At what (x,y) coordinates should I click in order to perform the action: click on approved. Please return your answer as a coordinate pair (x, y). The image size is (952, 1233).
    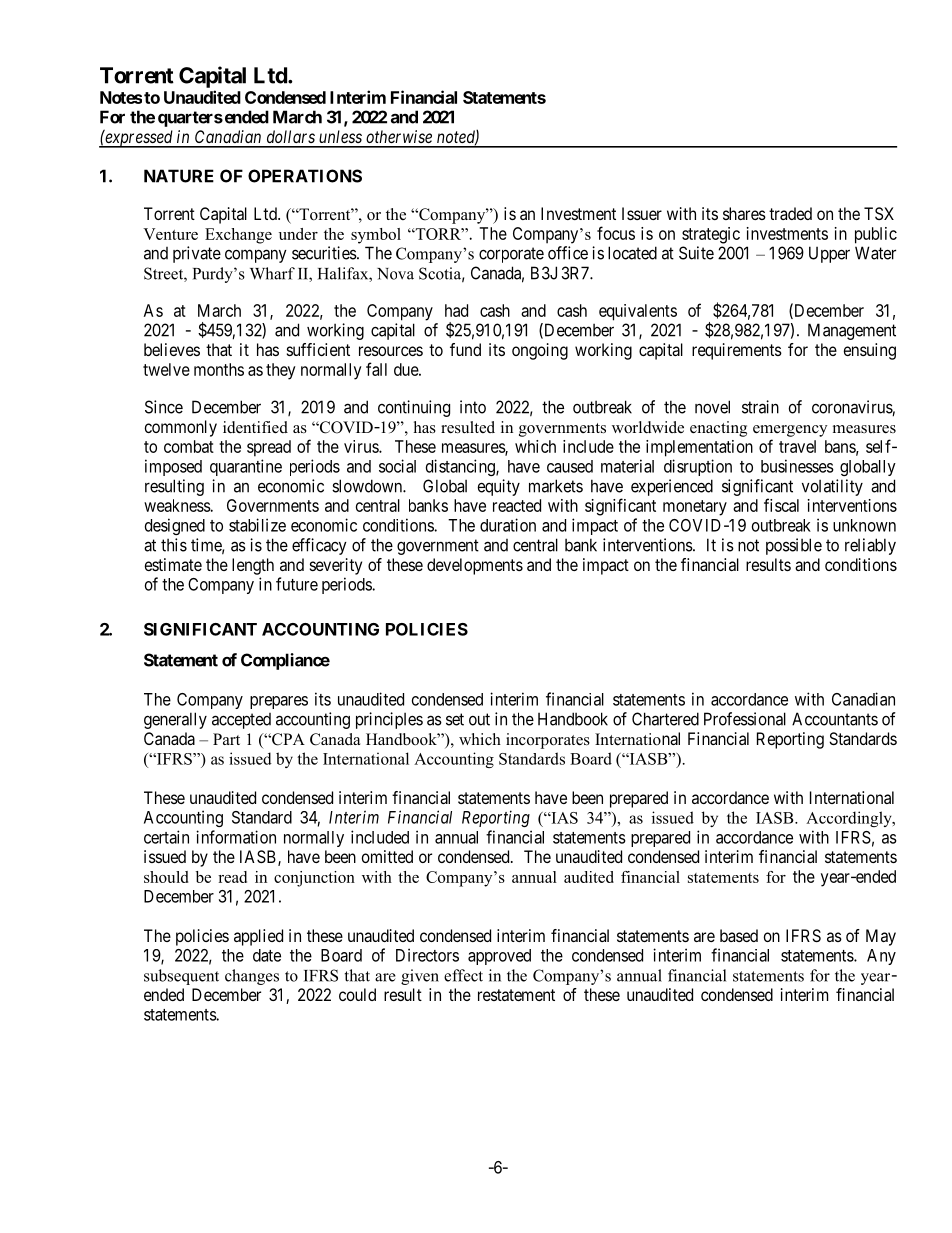
    Looking at the image, I should click on (499, 957).
